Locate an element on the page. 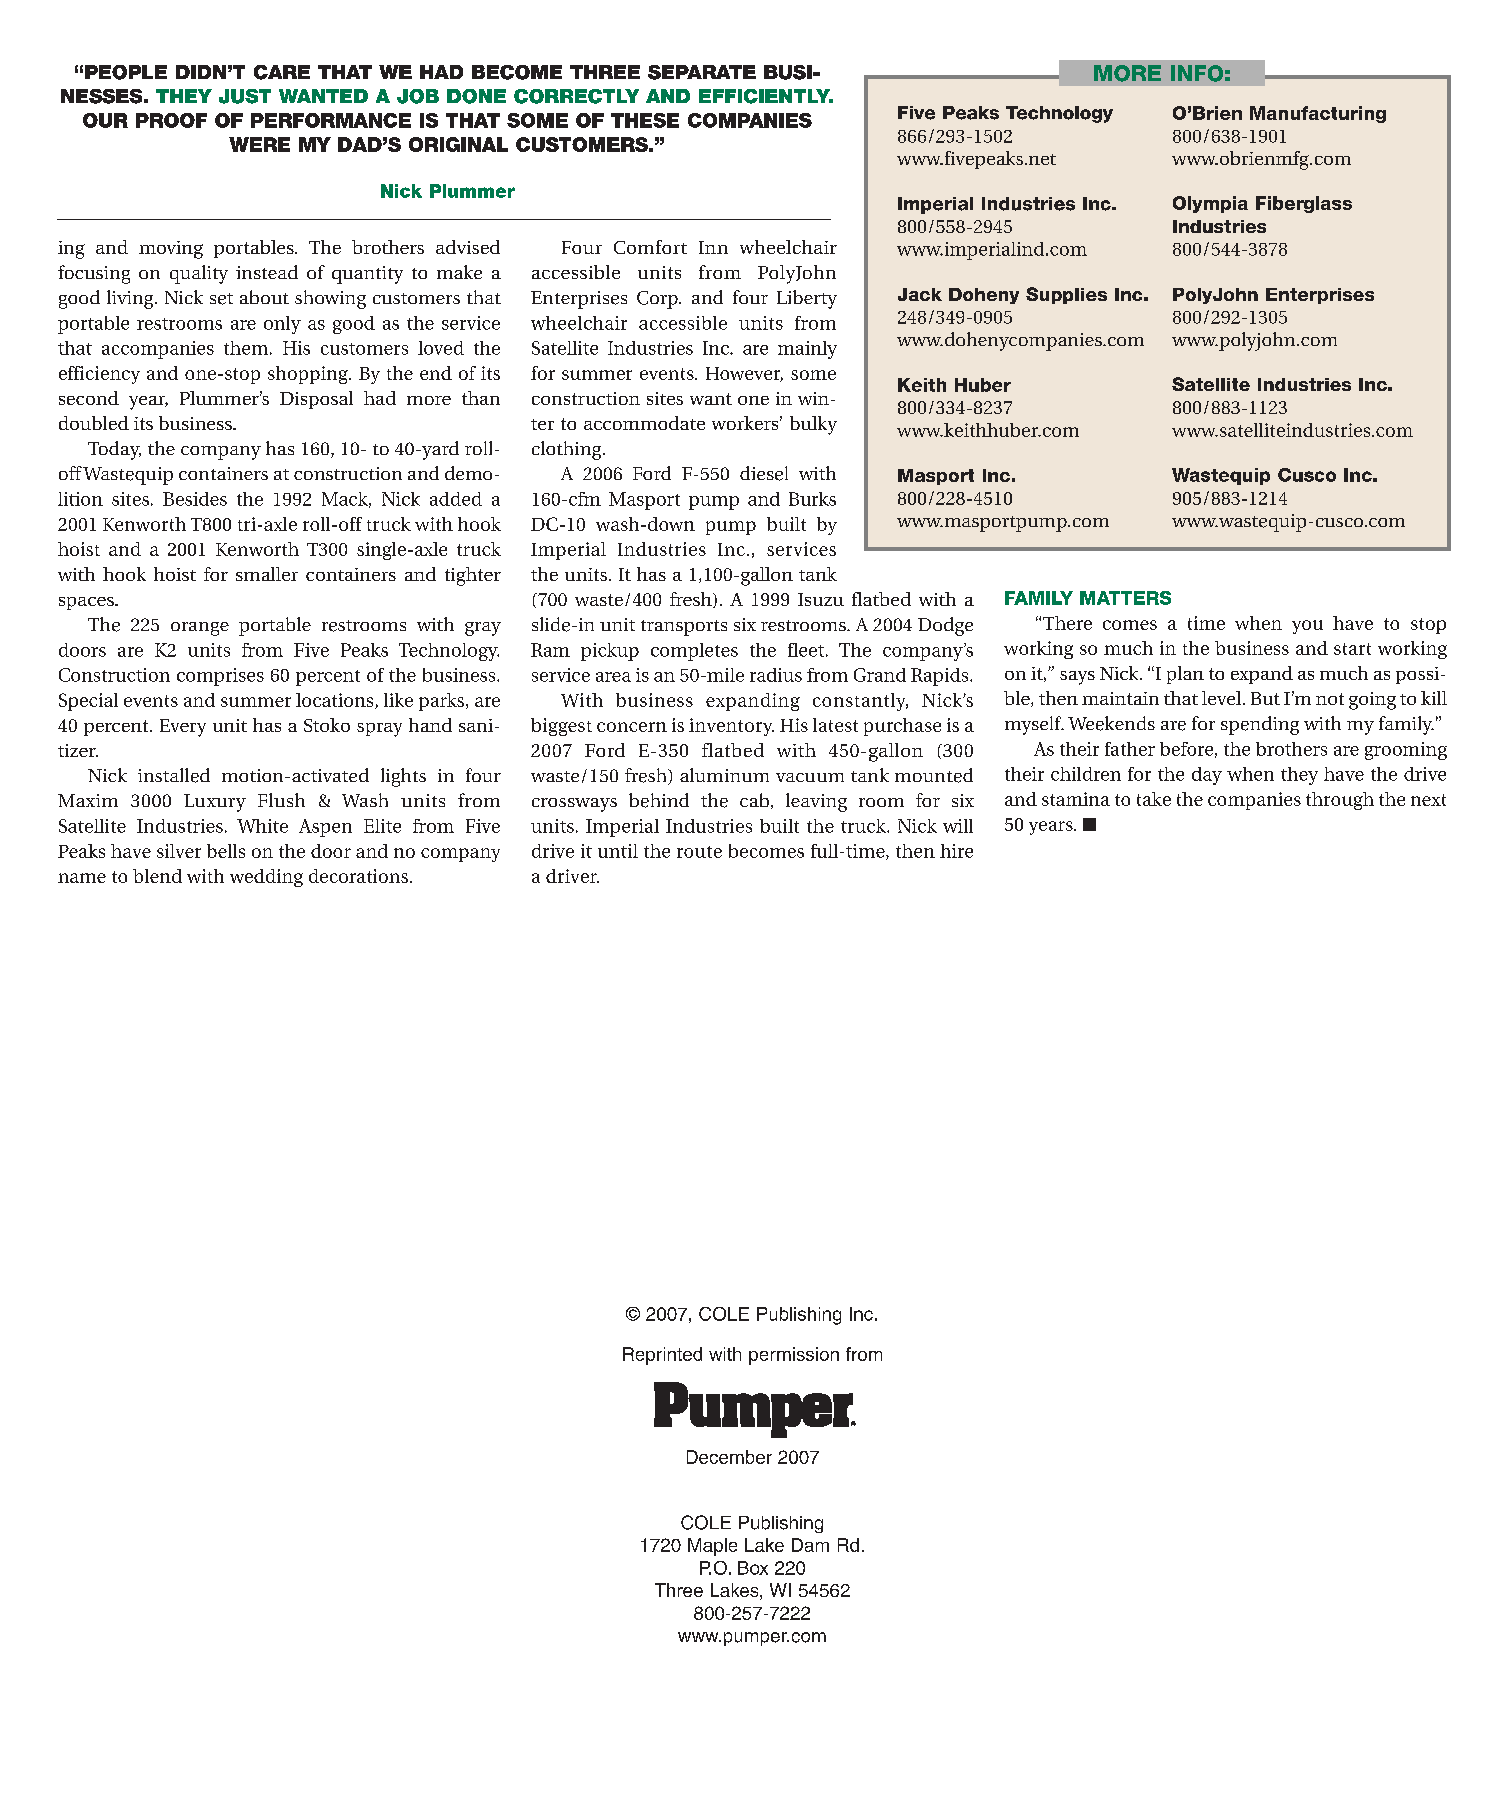  Maple is located at coordinates (712, 1547).
